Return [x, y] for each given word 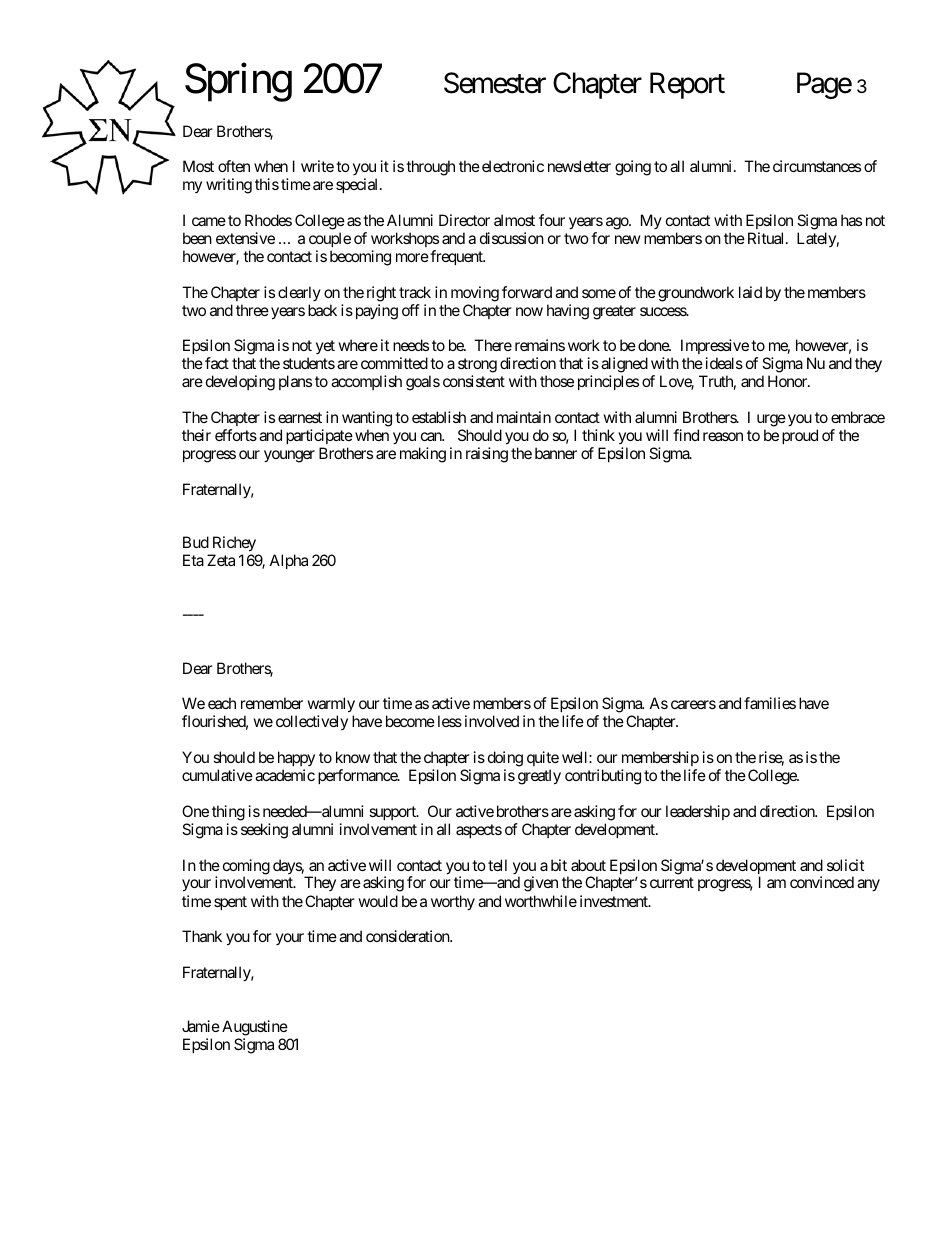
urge [771, 420]
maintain [524, 417]
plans [295, 382]
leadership [698, 812]
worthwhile [541, 901]
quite [543, 760]
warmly [331, 706]
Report [687, 86]
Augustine [255, 1028]
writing [229, 186]
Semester [495, 83]
